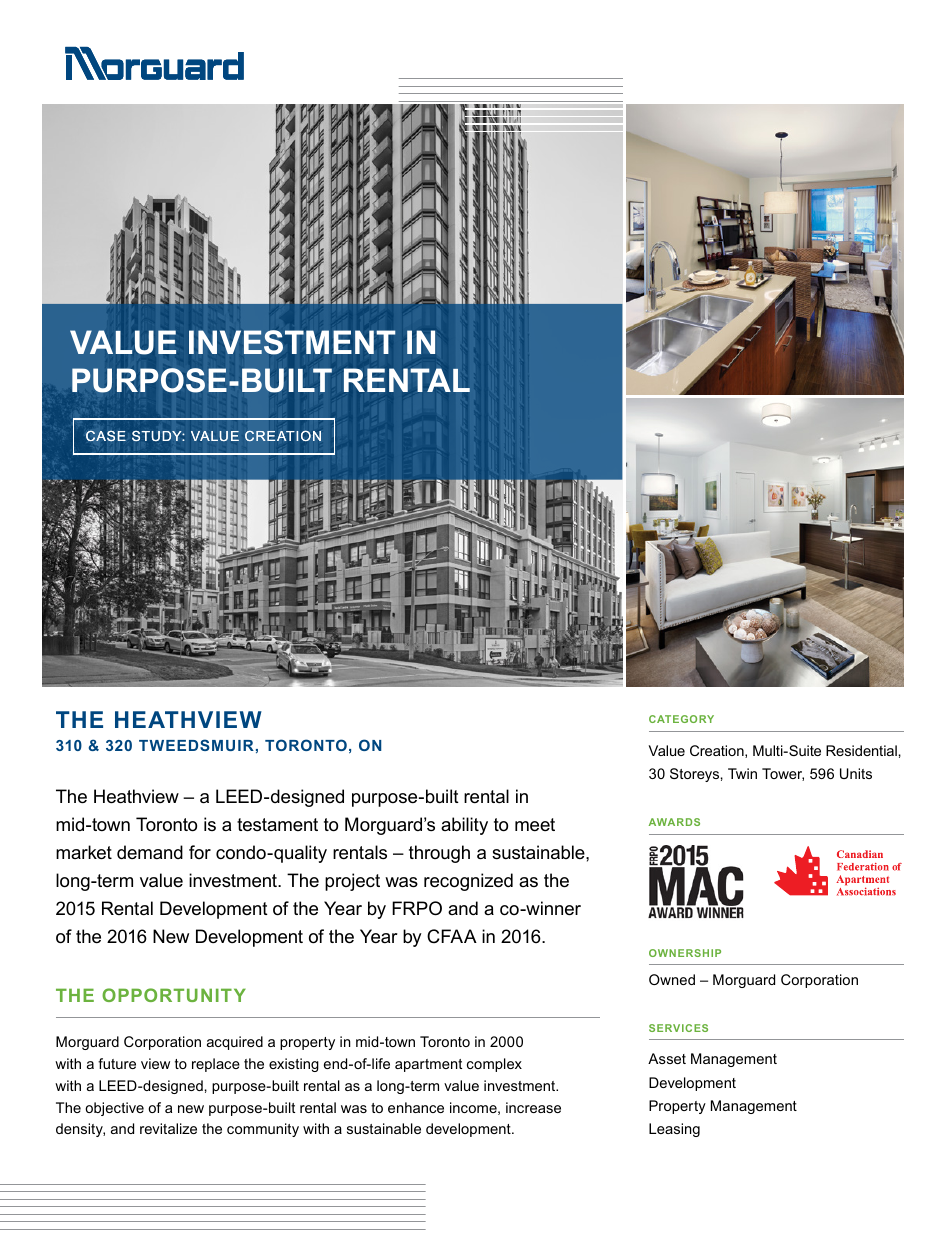 Image resolution: width=952 pixels, height=1233 pixels. Describe the element at coordinates (681, 719) in the screenshot. I see `CATEGORY` at that location.
